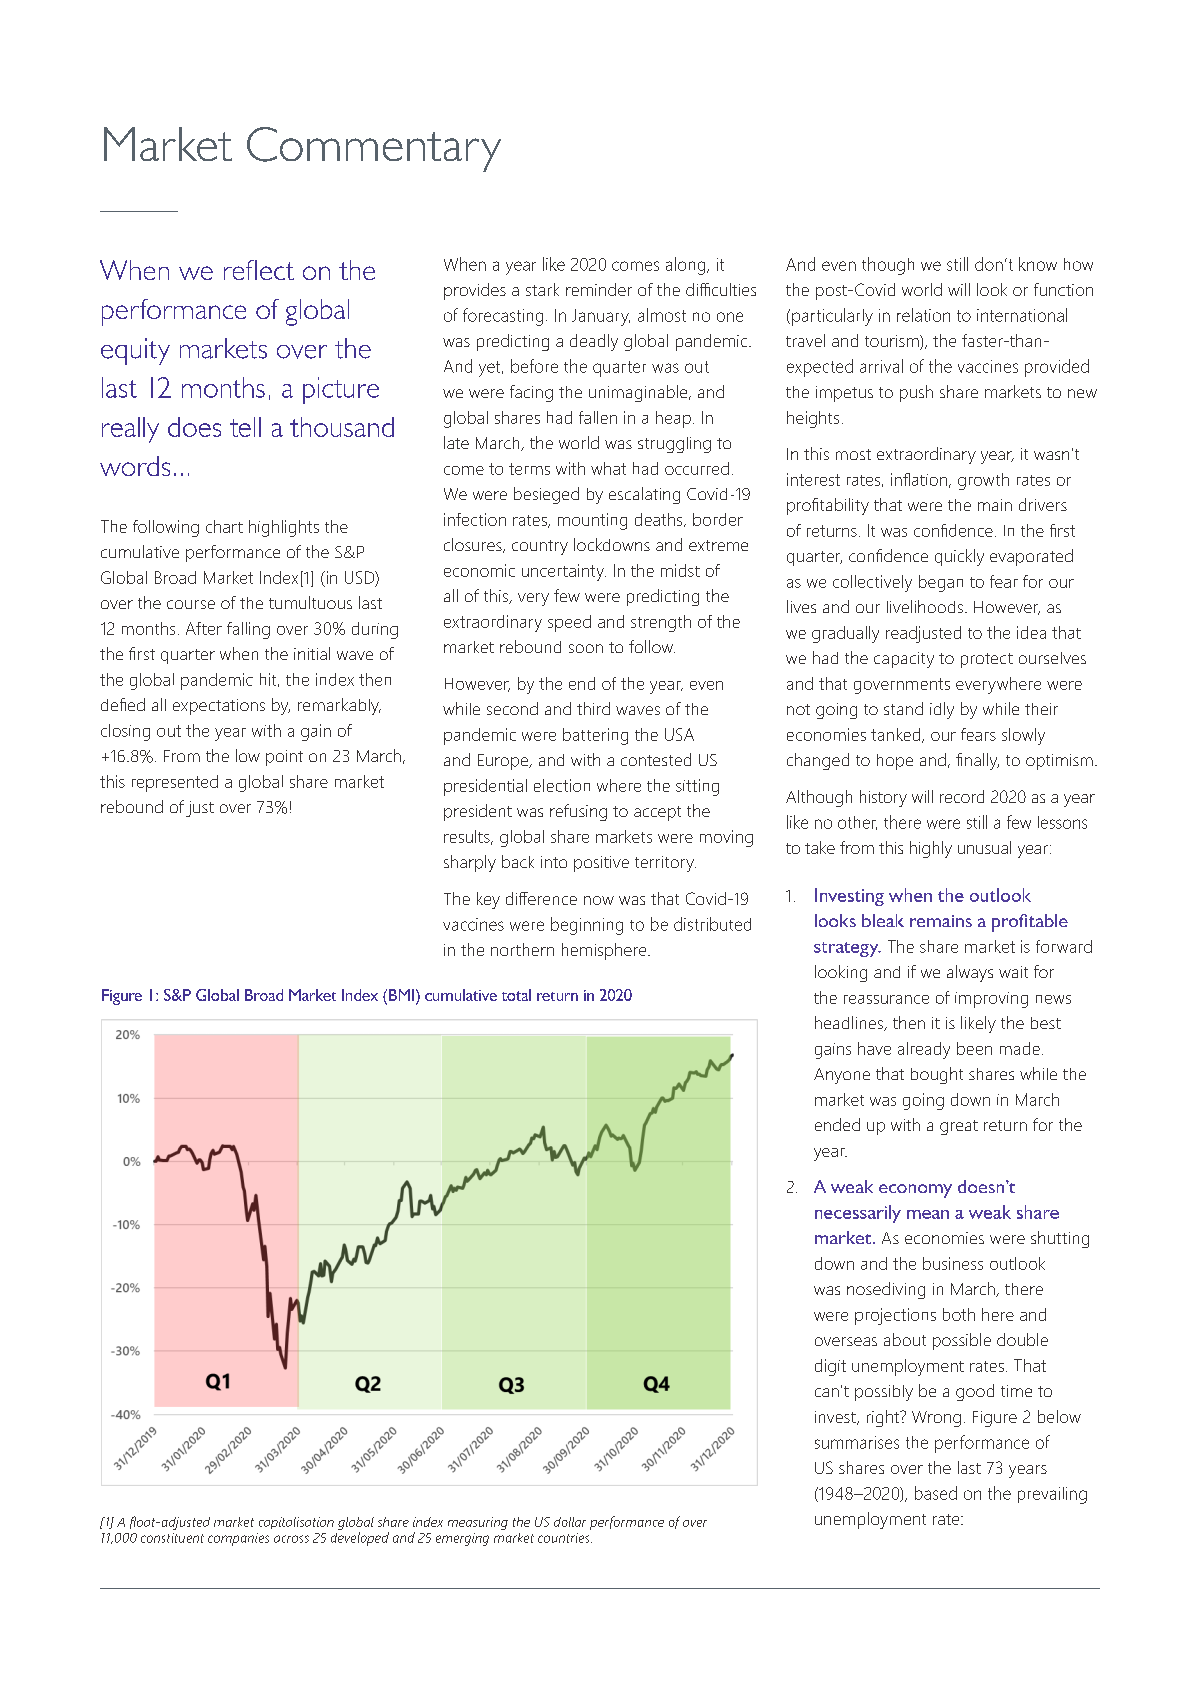 The height and width of the screenshot is (1685, 1201). I want to click on reflect, so click(259, 270).
